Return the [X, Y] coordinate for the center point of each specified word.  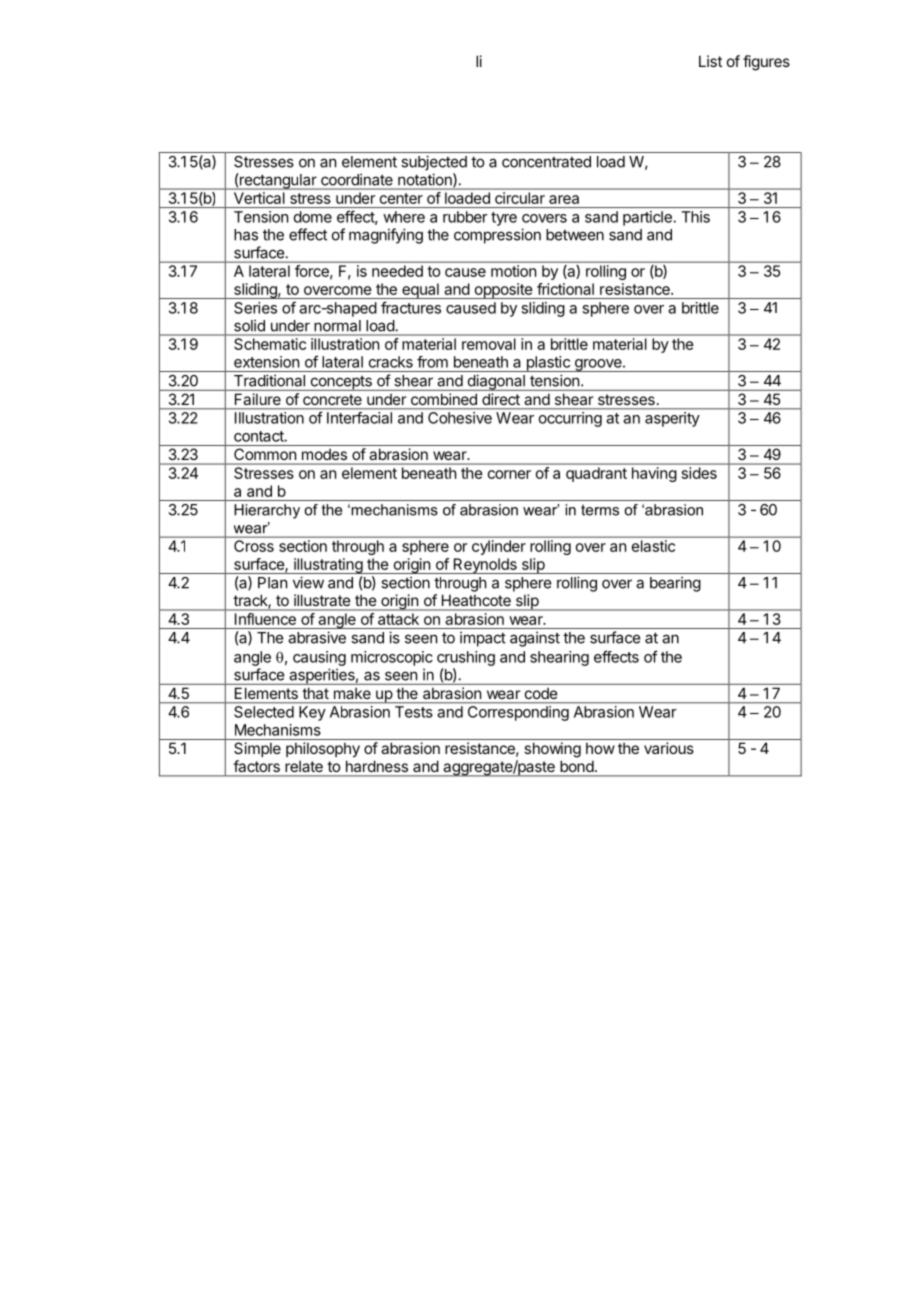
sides [699, 473]
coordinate [357, 180]
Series [255, 308]
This [696, 217]
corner [509, 474]
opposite [503, 291]
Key [312, 713]
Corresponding [518, 713]
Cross [254, 546]
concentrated [546, 162]
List [710, 61]
